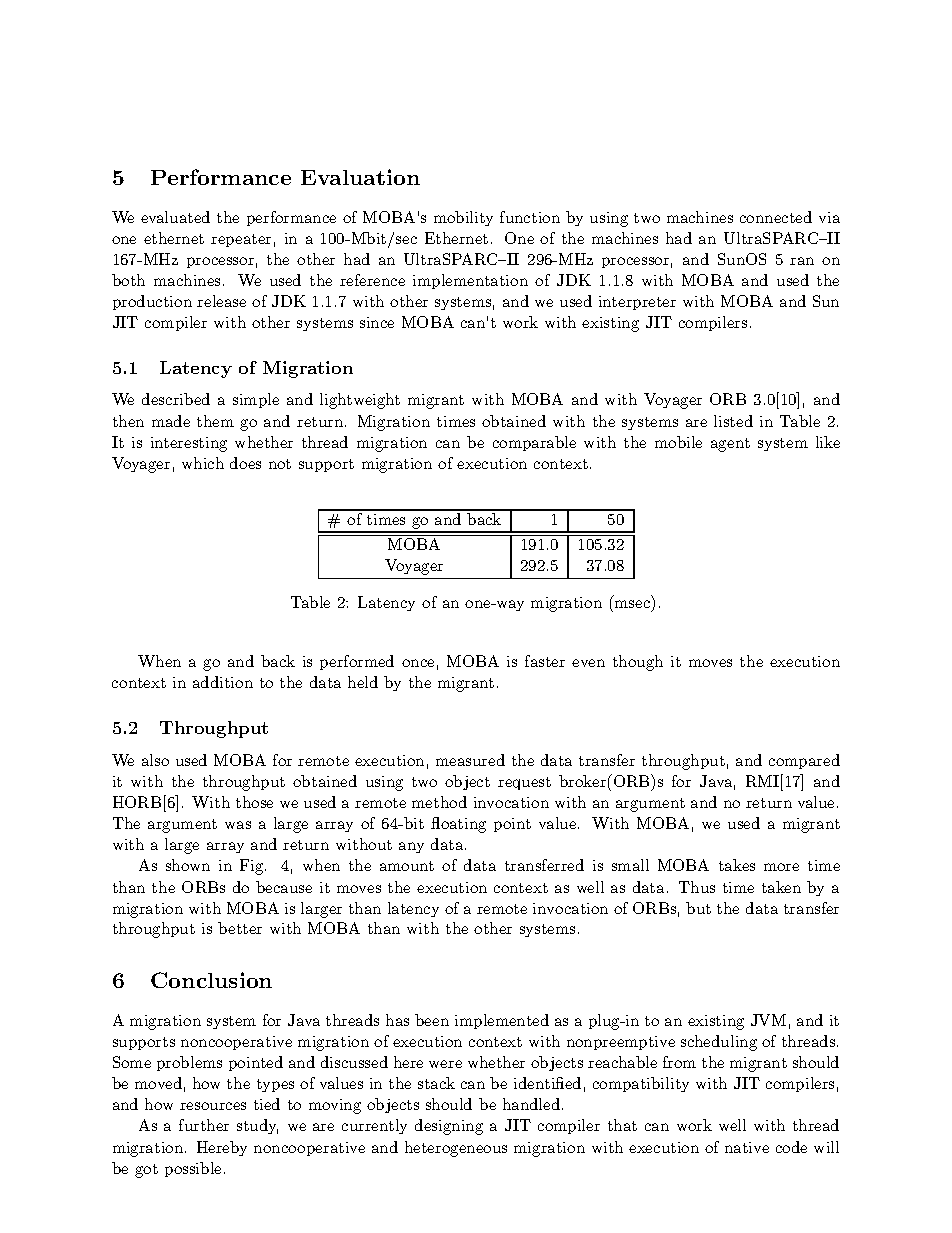 The height and width of the page is (1233, 952). Describe the element at coordinates (534, 443) in the page. I see `comparable` at that location.
